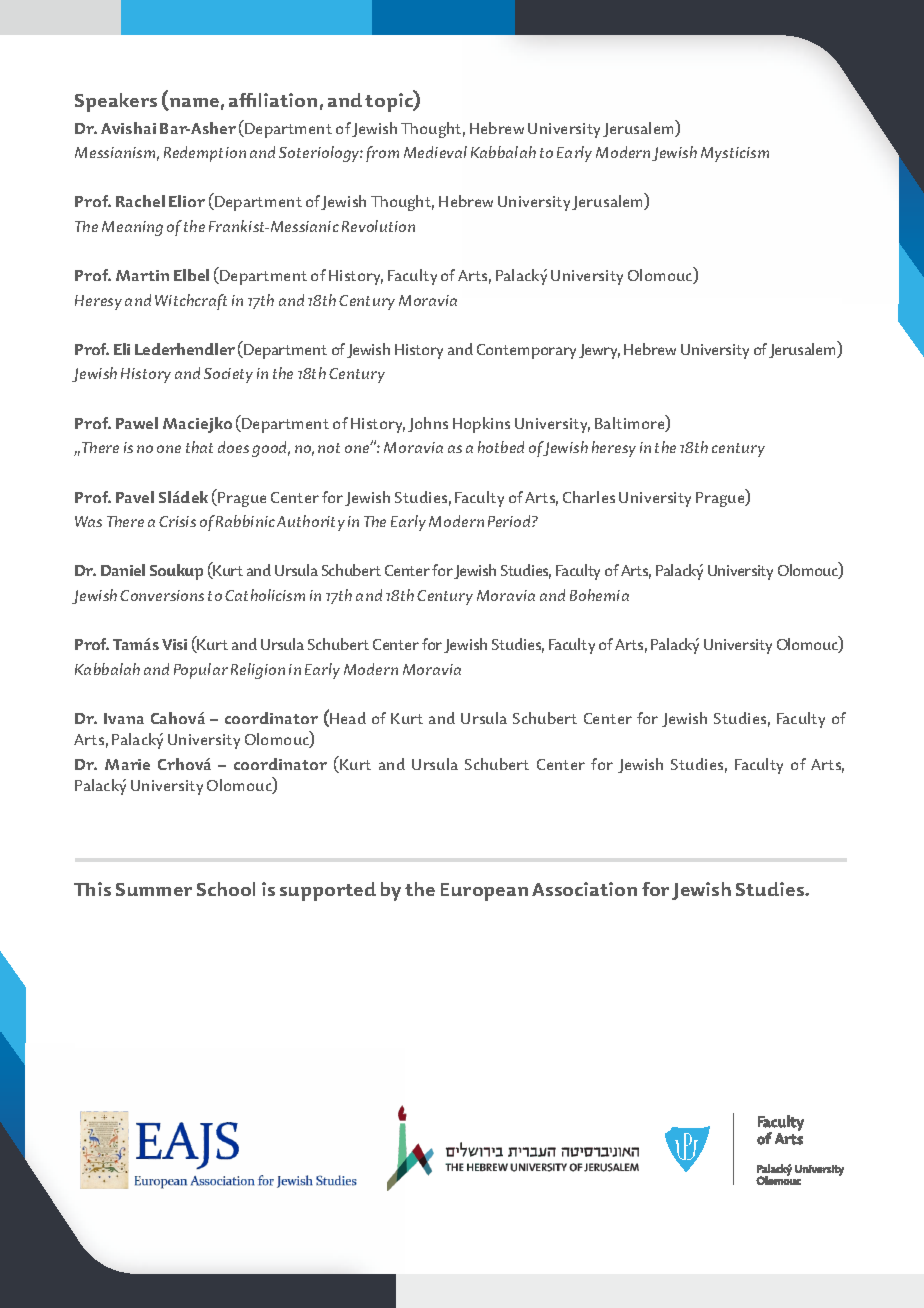 This screenshot has width=924, height=1308. I want to click on Summer, so click(154, 889).
